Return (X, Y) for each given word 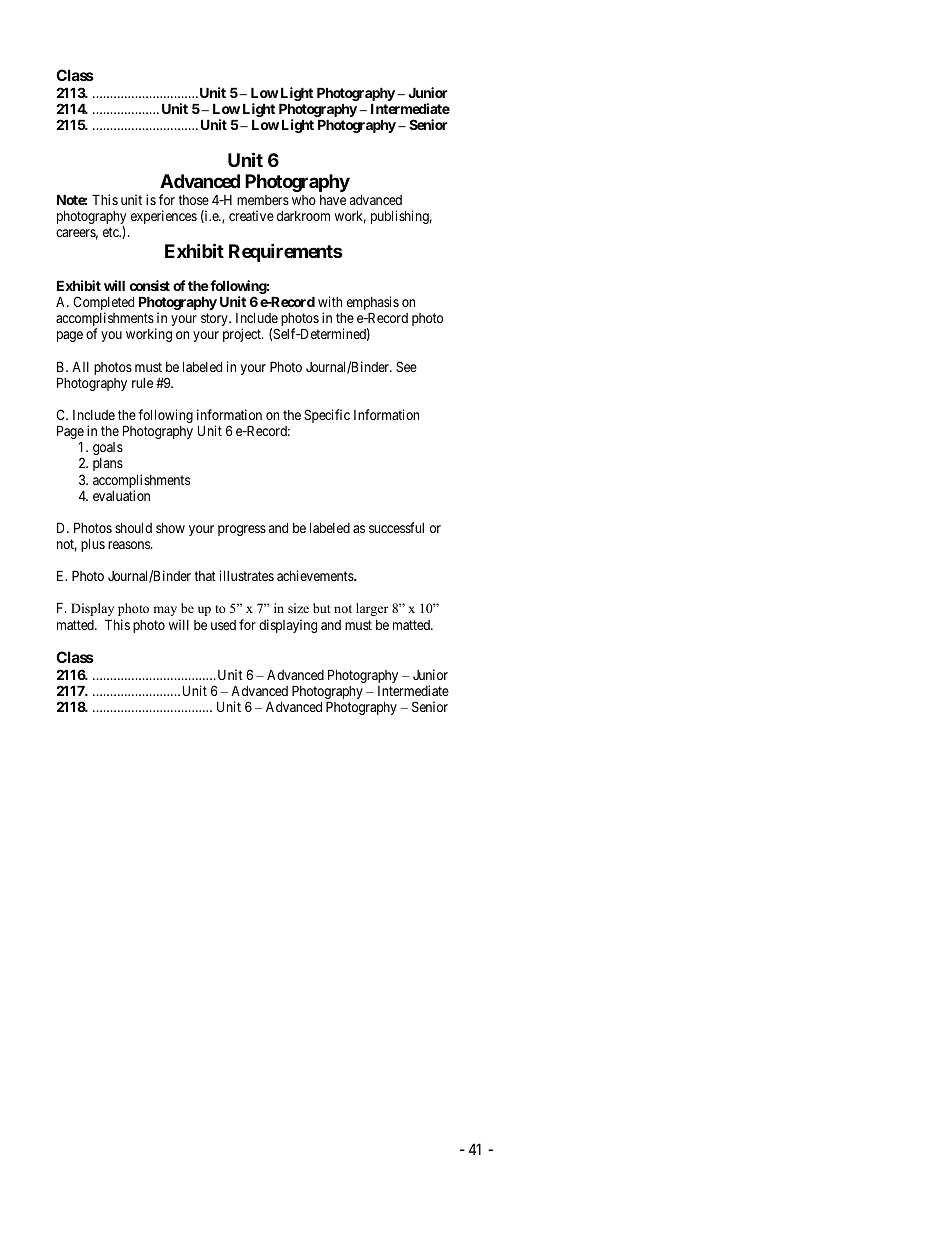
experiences (164, 217)
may (165, 611)
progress (242, 530)
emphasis (373, 304)
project (243, 335)
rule (142, 383)
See (406, 366)
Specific (327, 416)
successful (396, 527)
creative (251, 215)
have (333, 200)
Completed (103, 304)
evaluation (121, 495)
